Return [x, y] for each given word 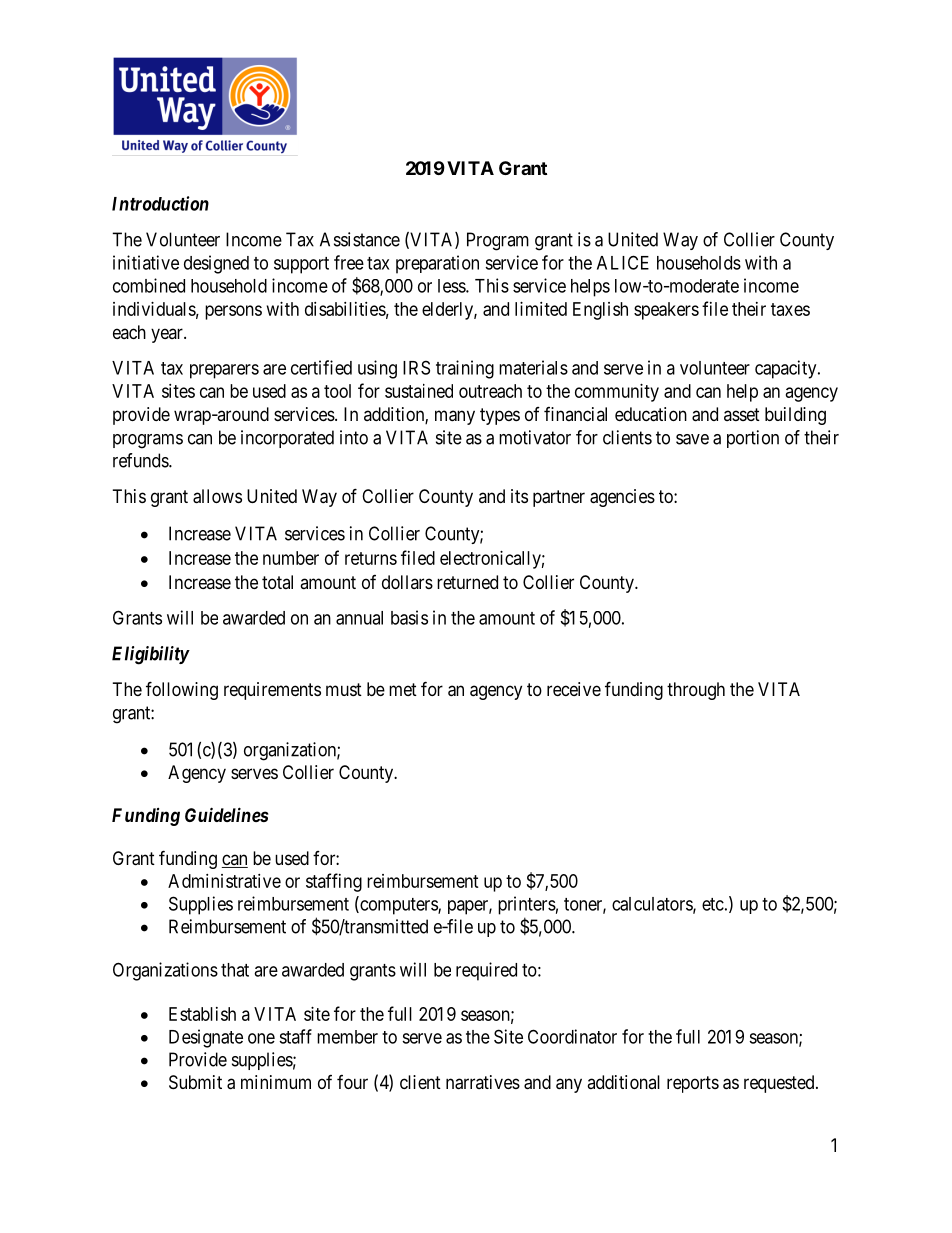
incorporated [287, 439]
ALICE [623, 262]
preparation [437, 264]
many [455, 417]
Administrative [224, 881]
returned [467, 582]
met [403, 689]
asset [742, 414]
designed [216, 264]
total [277, 582]
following [182, 690]
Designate [206, 1038]
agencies [622, 498]
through [696, 691]
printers [527, 905]
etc [713, 904]
